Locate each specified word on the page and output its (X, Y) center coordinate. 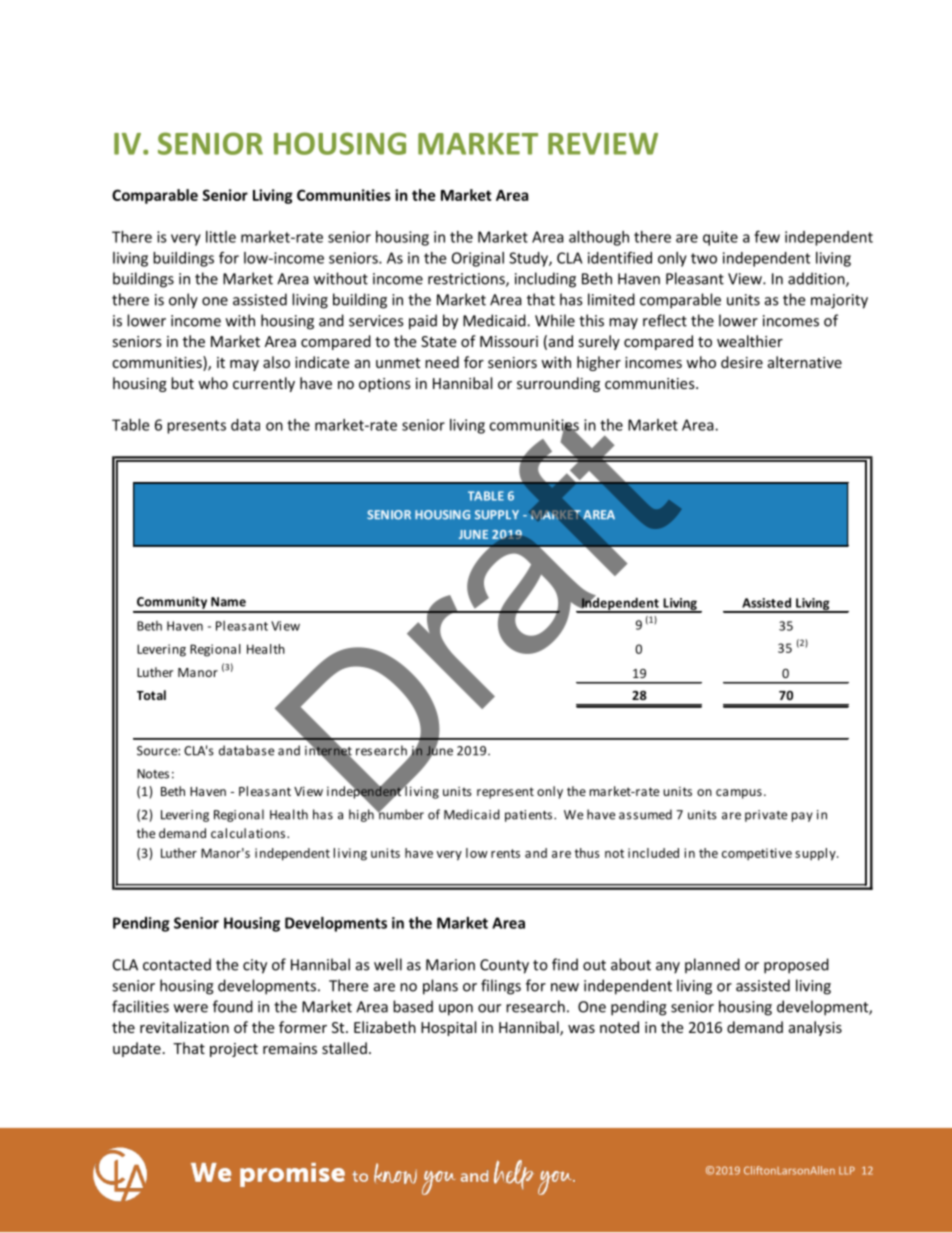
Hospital (448, 1028)
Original (478, 259)
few (767, 236)
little (221, 237)
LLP (847, 1170)
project (234, 1050)
